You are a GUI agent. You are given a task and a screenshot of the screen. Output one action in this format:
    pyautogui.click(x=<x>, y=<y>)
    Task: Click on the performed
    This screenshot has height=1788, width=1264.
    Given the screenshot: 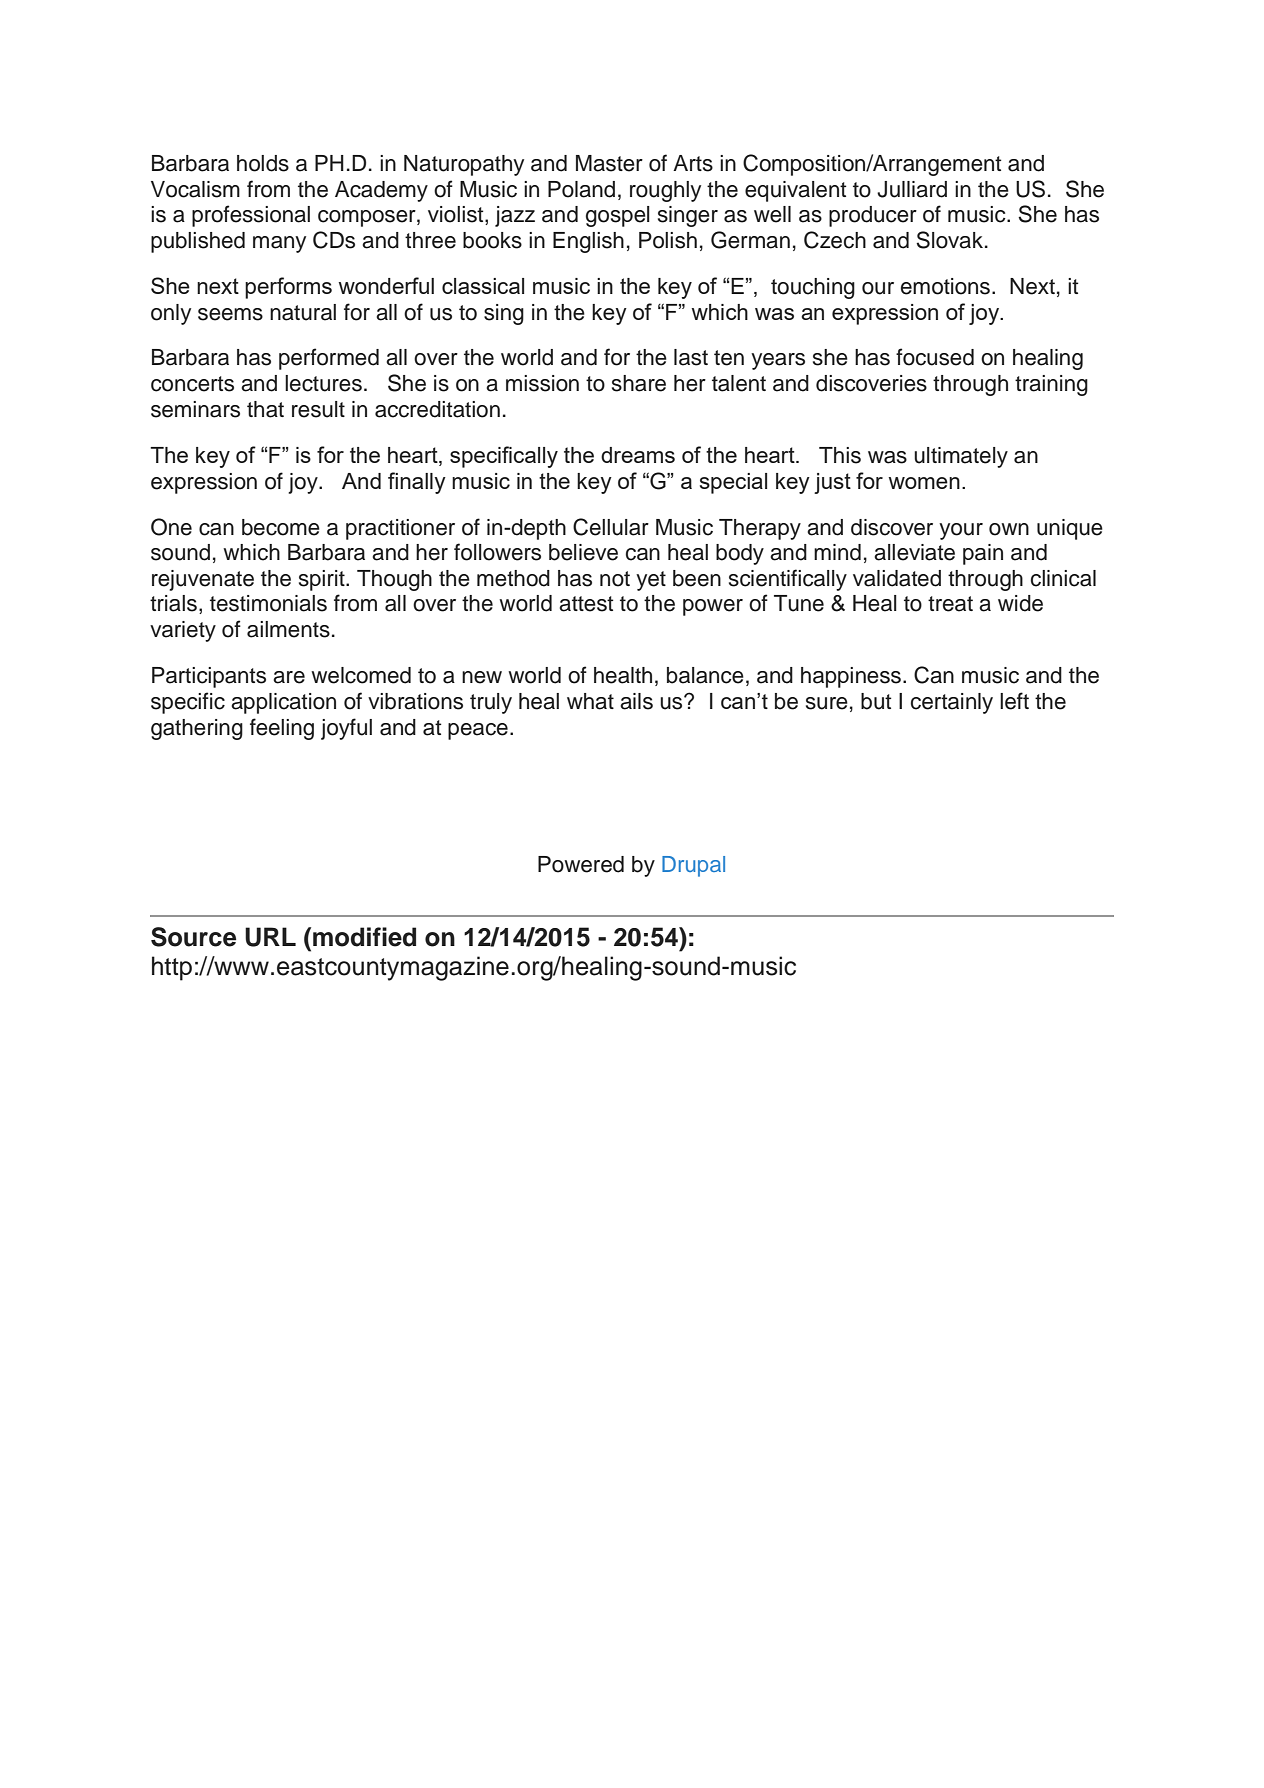 What is the action you would take?
    pyautogui.click(x=329, y=359)
